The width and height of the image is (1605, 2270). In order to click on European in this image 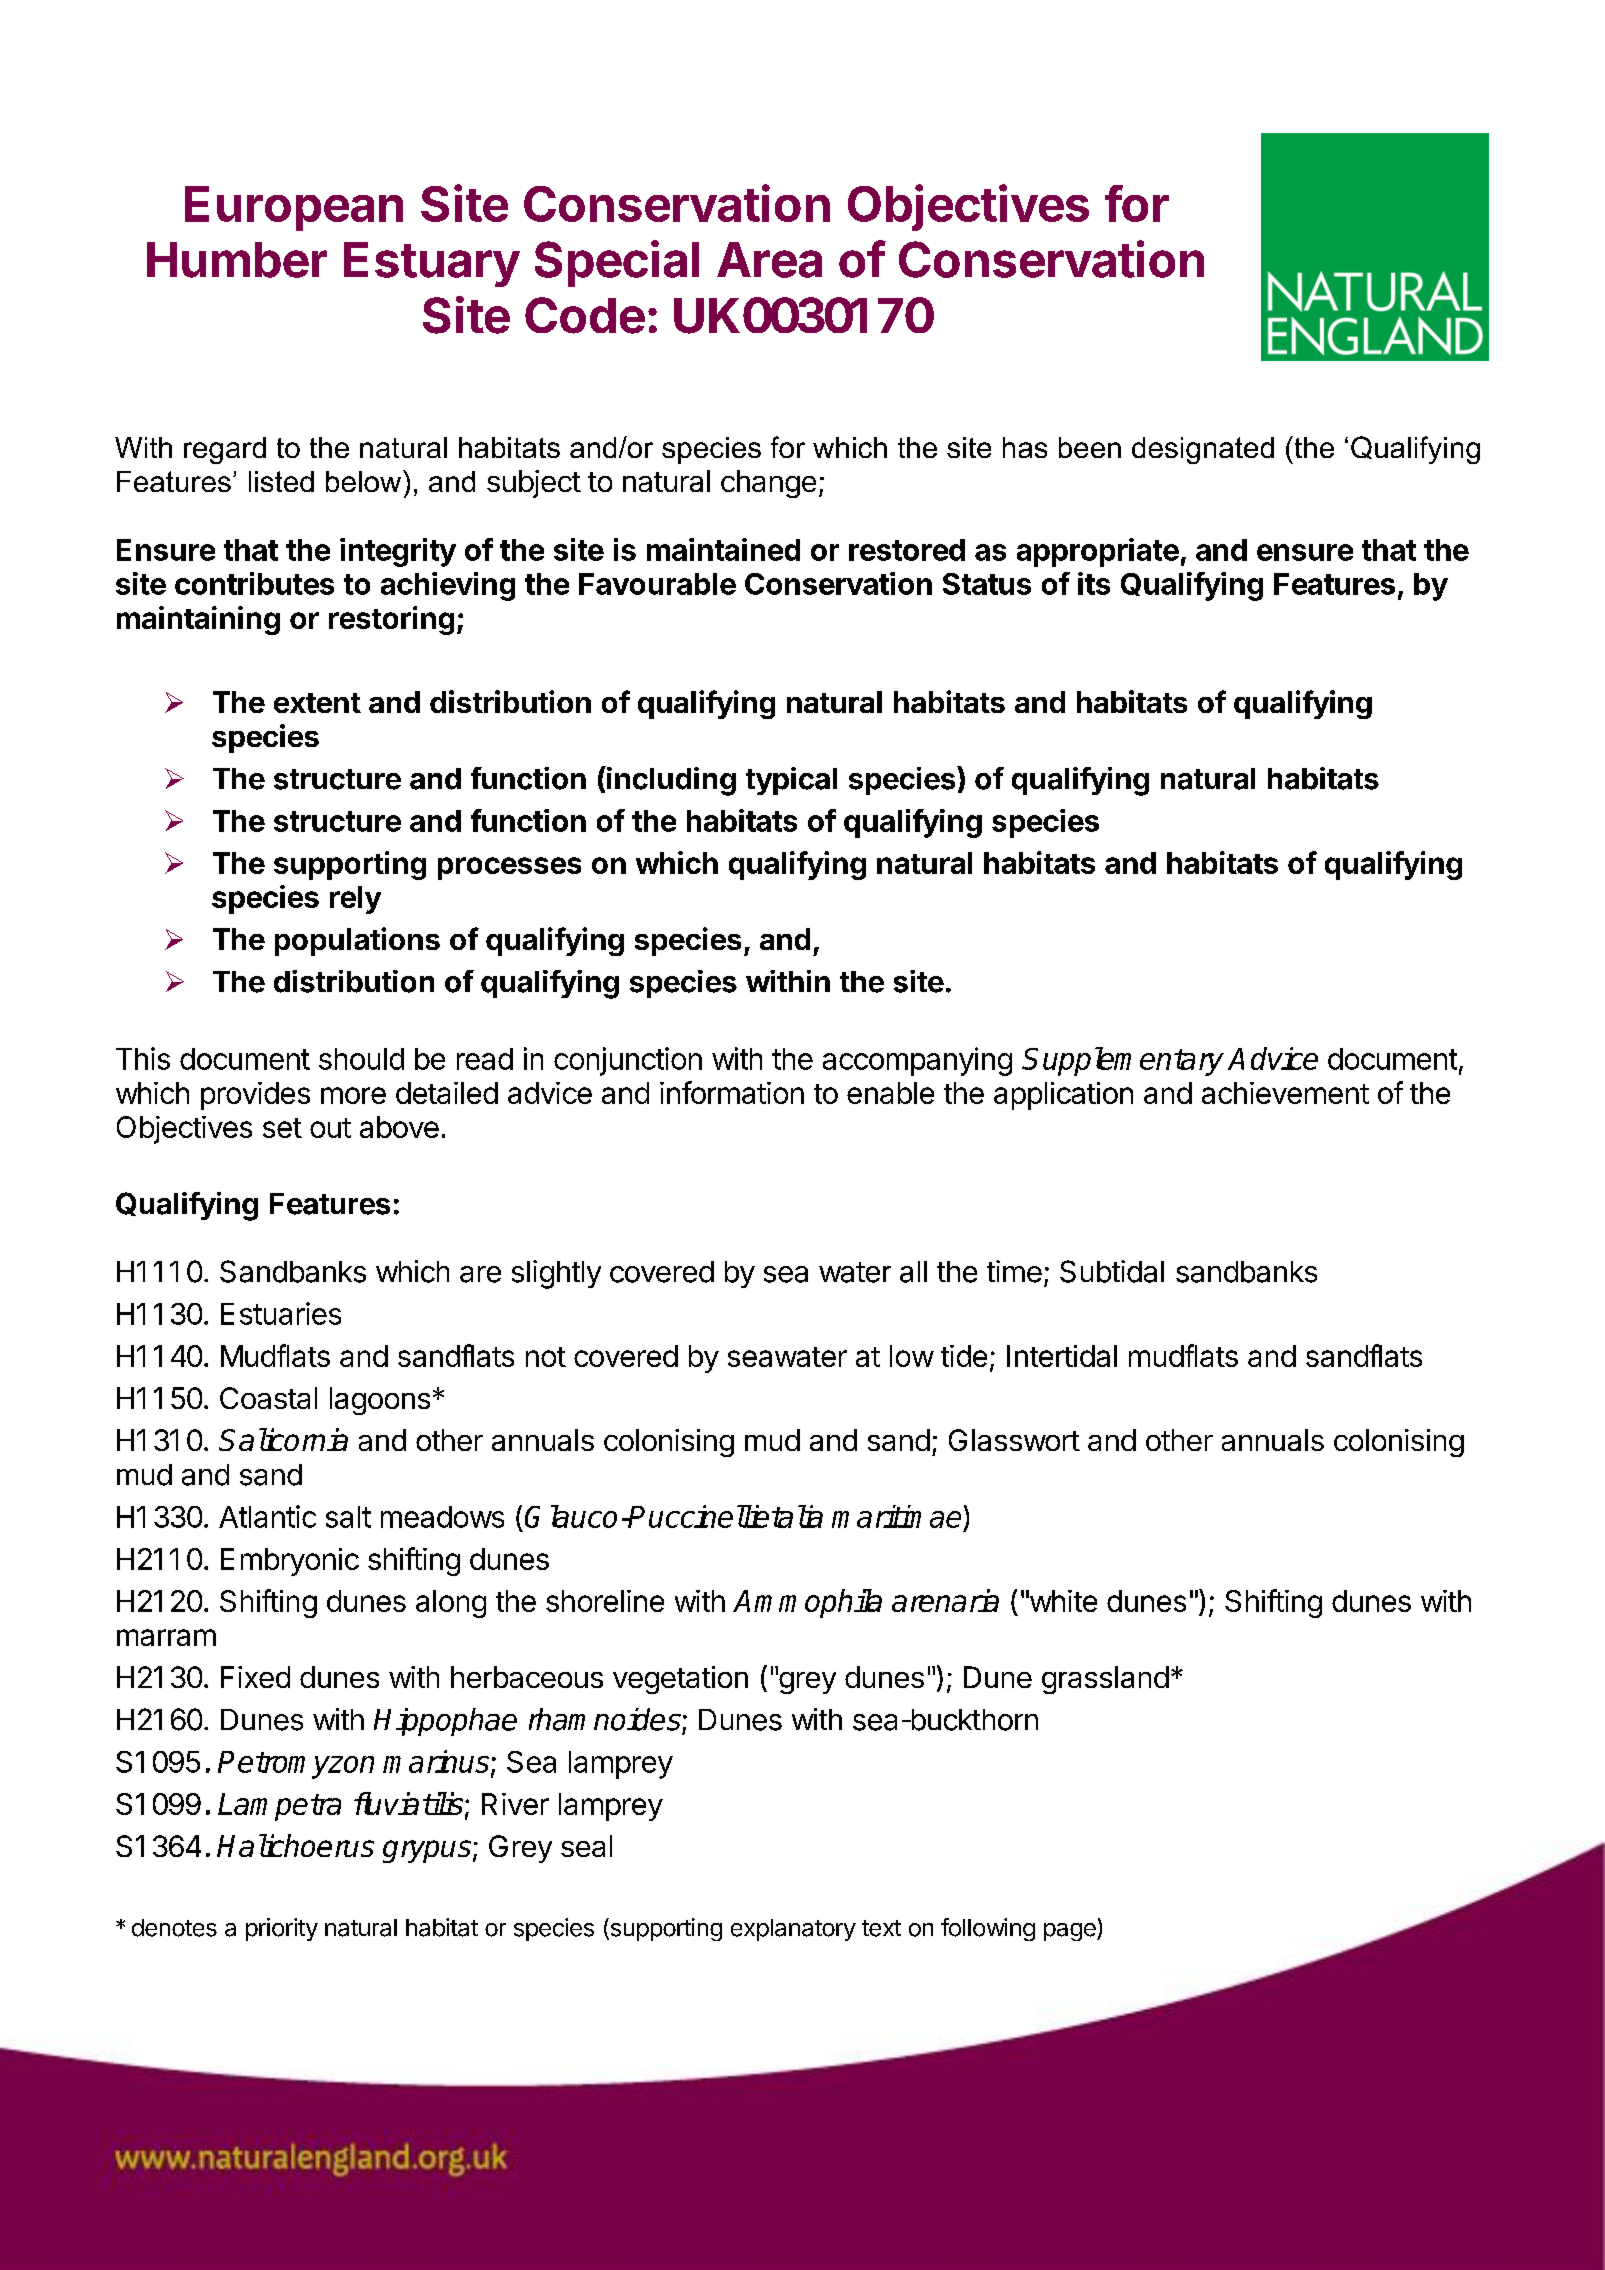, I will do `click(294, 208)`.
